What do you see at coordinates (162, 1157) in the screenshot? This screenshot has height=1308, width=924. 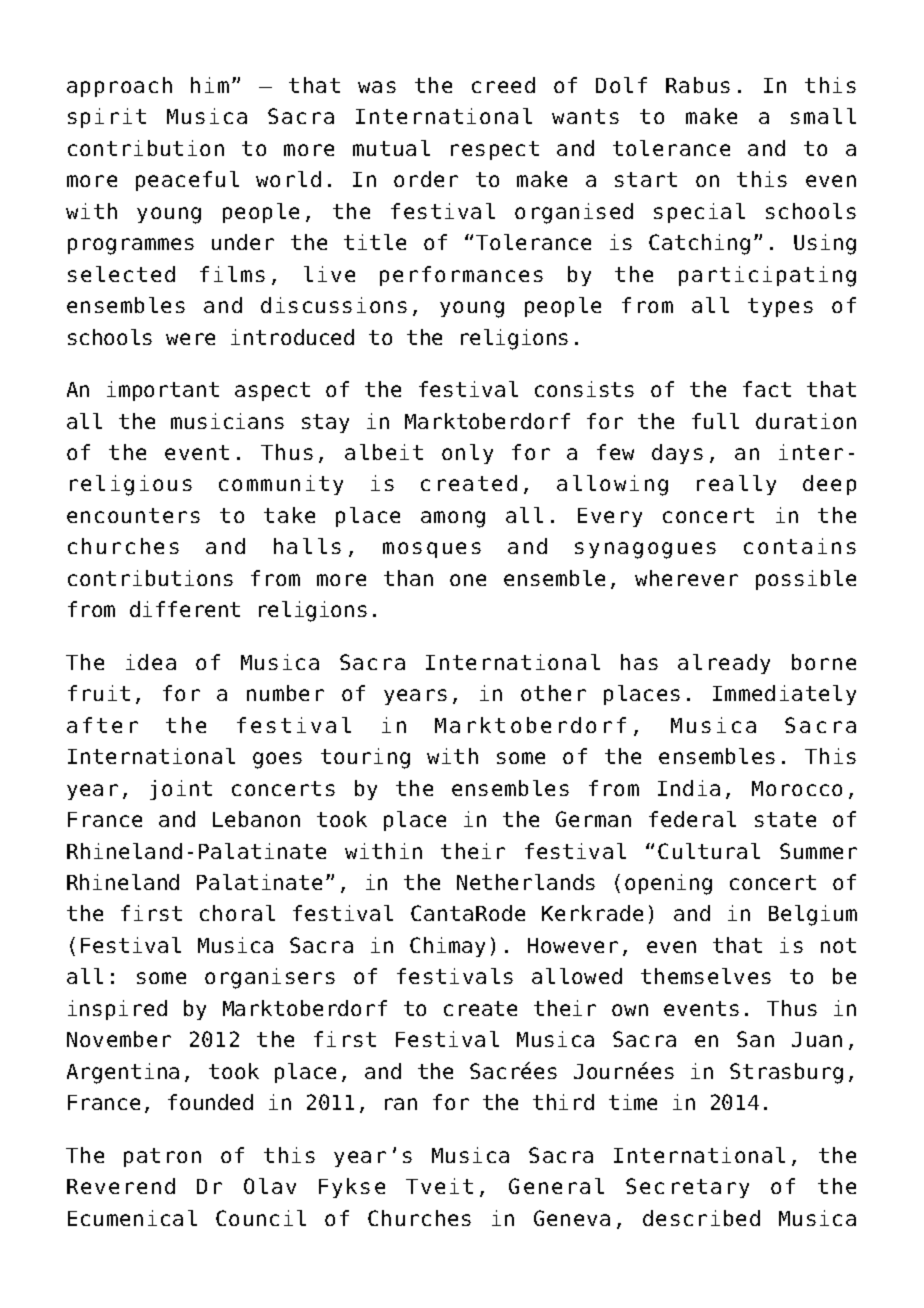 I see `patron` at bounding box center [162, 1157].
